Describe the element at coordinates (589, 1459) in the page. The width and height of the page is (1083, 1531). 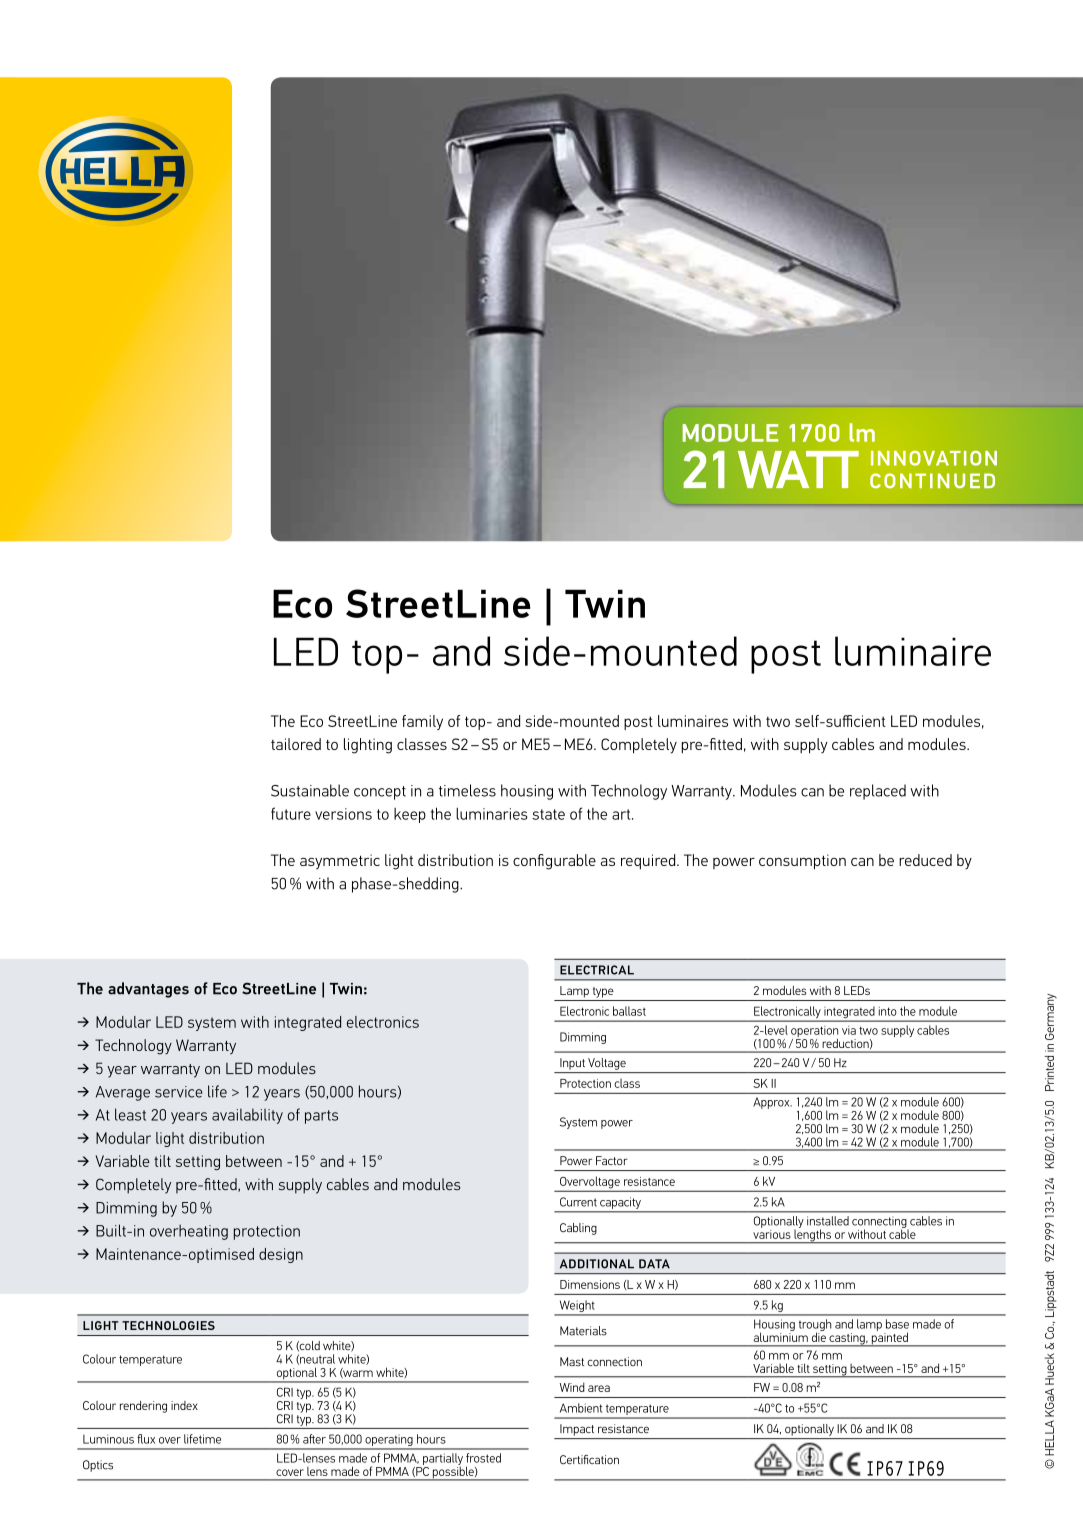
I see `Certification` at that location.
